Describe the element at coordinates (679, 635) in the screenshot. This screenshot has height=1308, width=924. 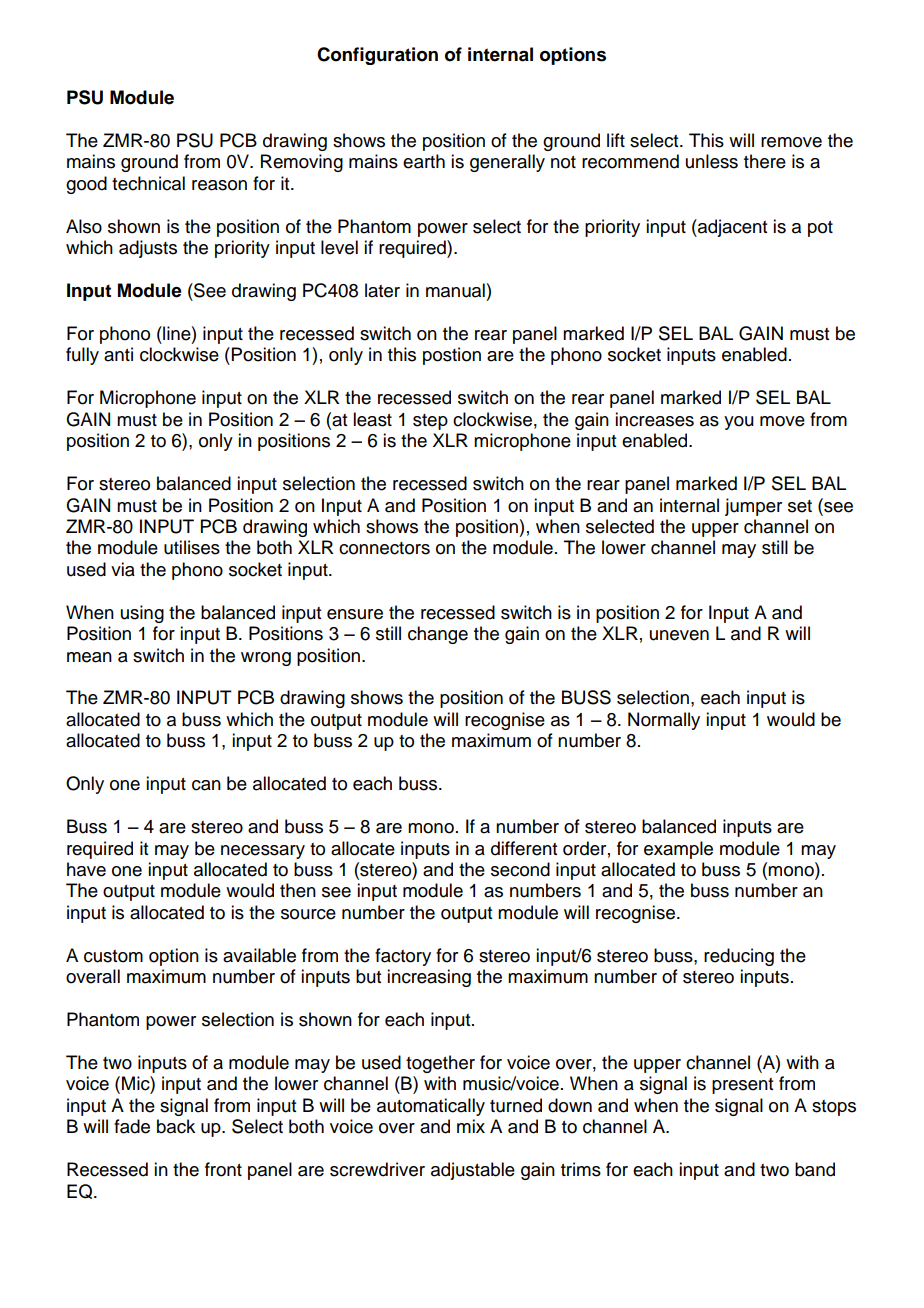
I see `uneven` at that location.
